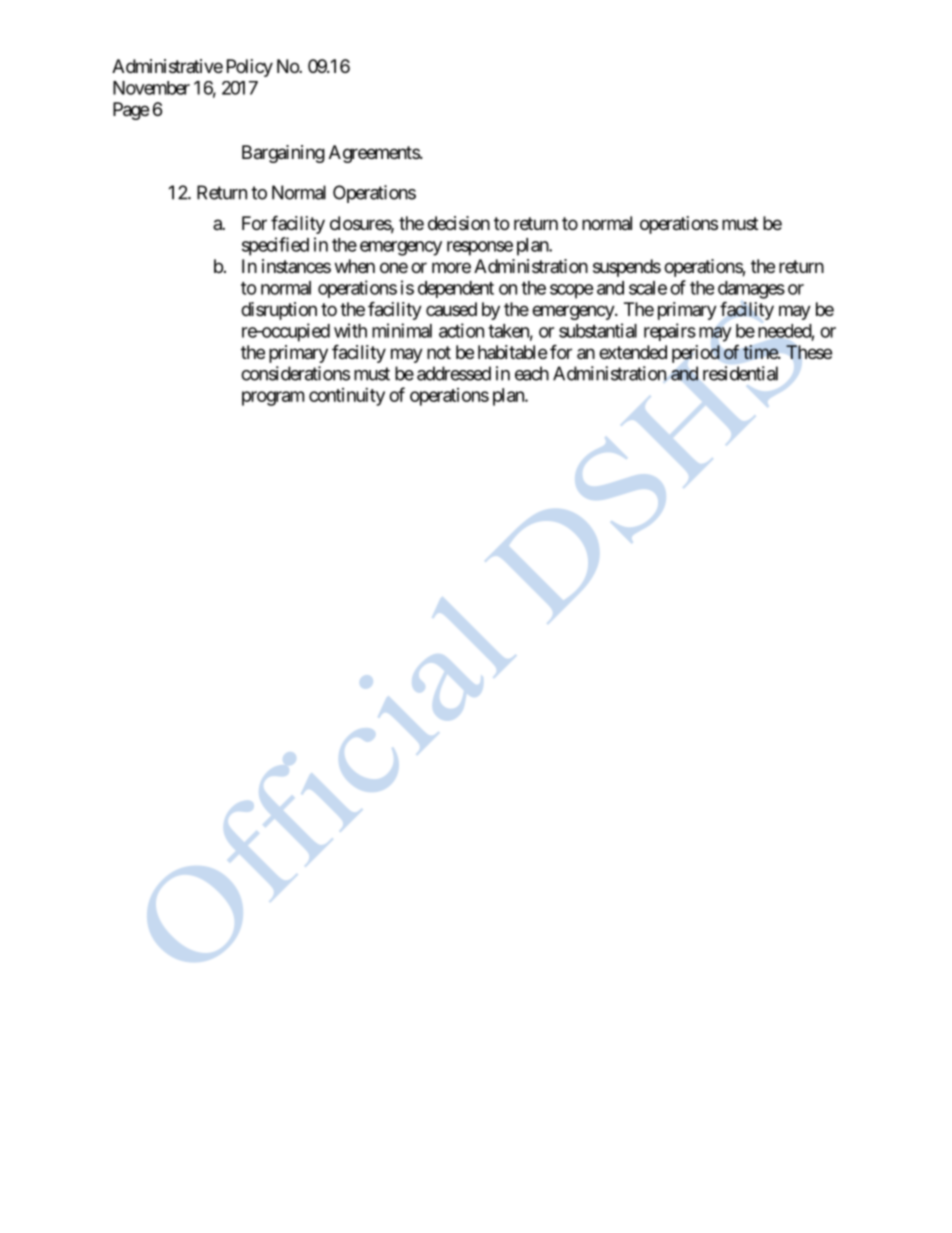 This image has height=1233, width=952. What do you see at coordinates (283, 154) in the image?
I see `Bargaining` at bounding box center [283, 154].
